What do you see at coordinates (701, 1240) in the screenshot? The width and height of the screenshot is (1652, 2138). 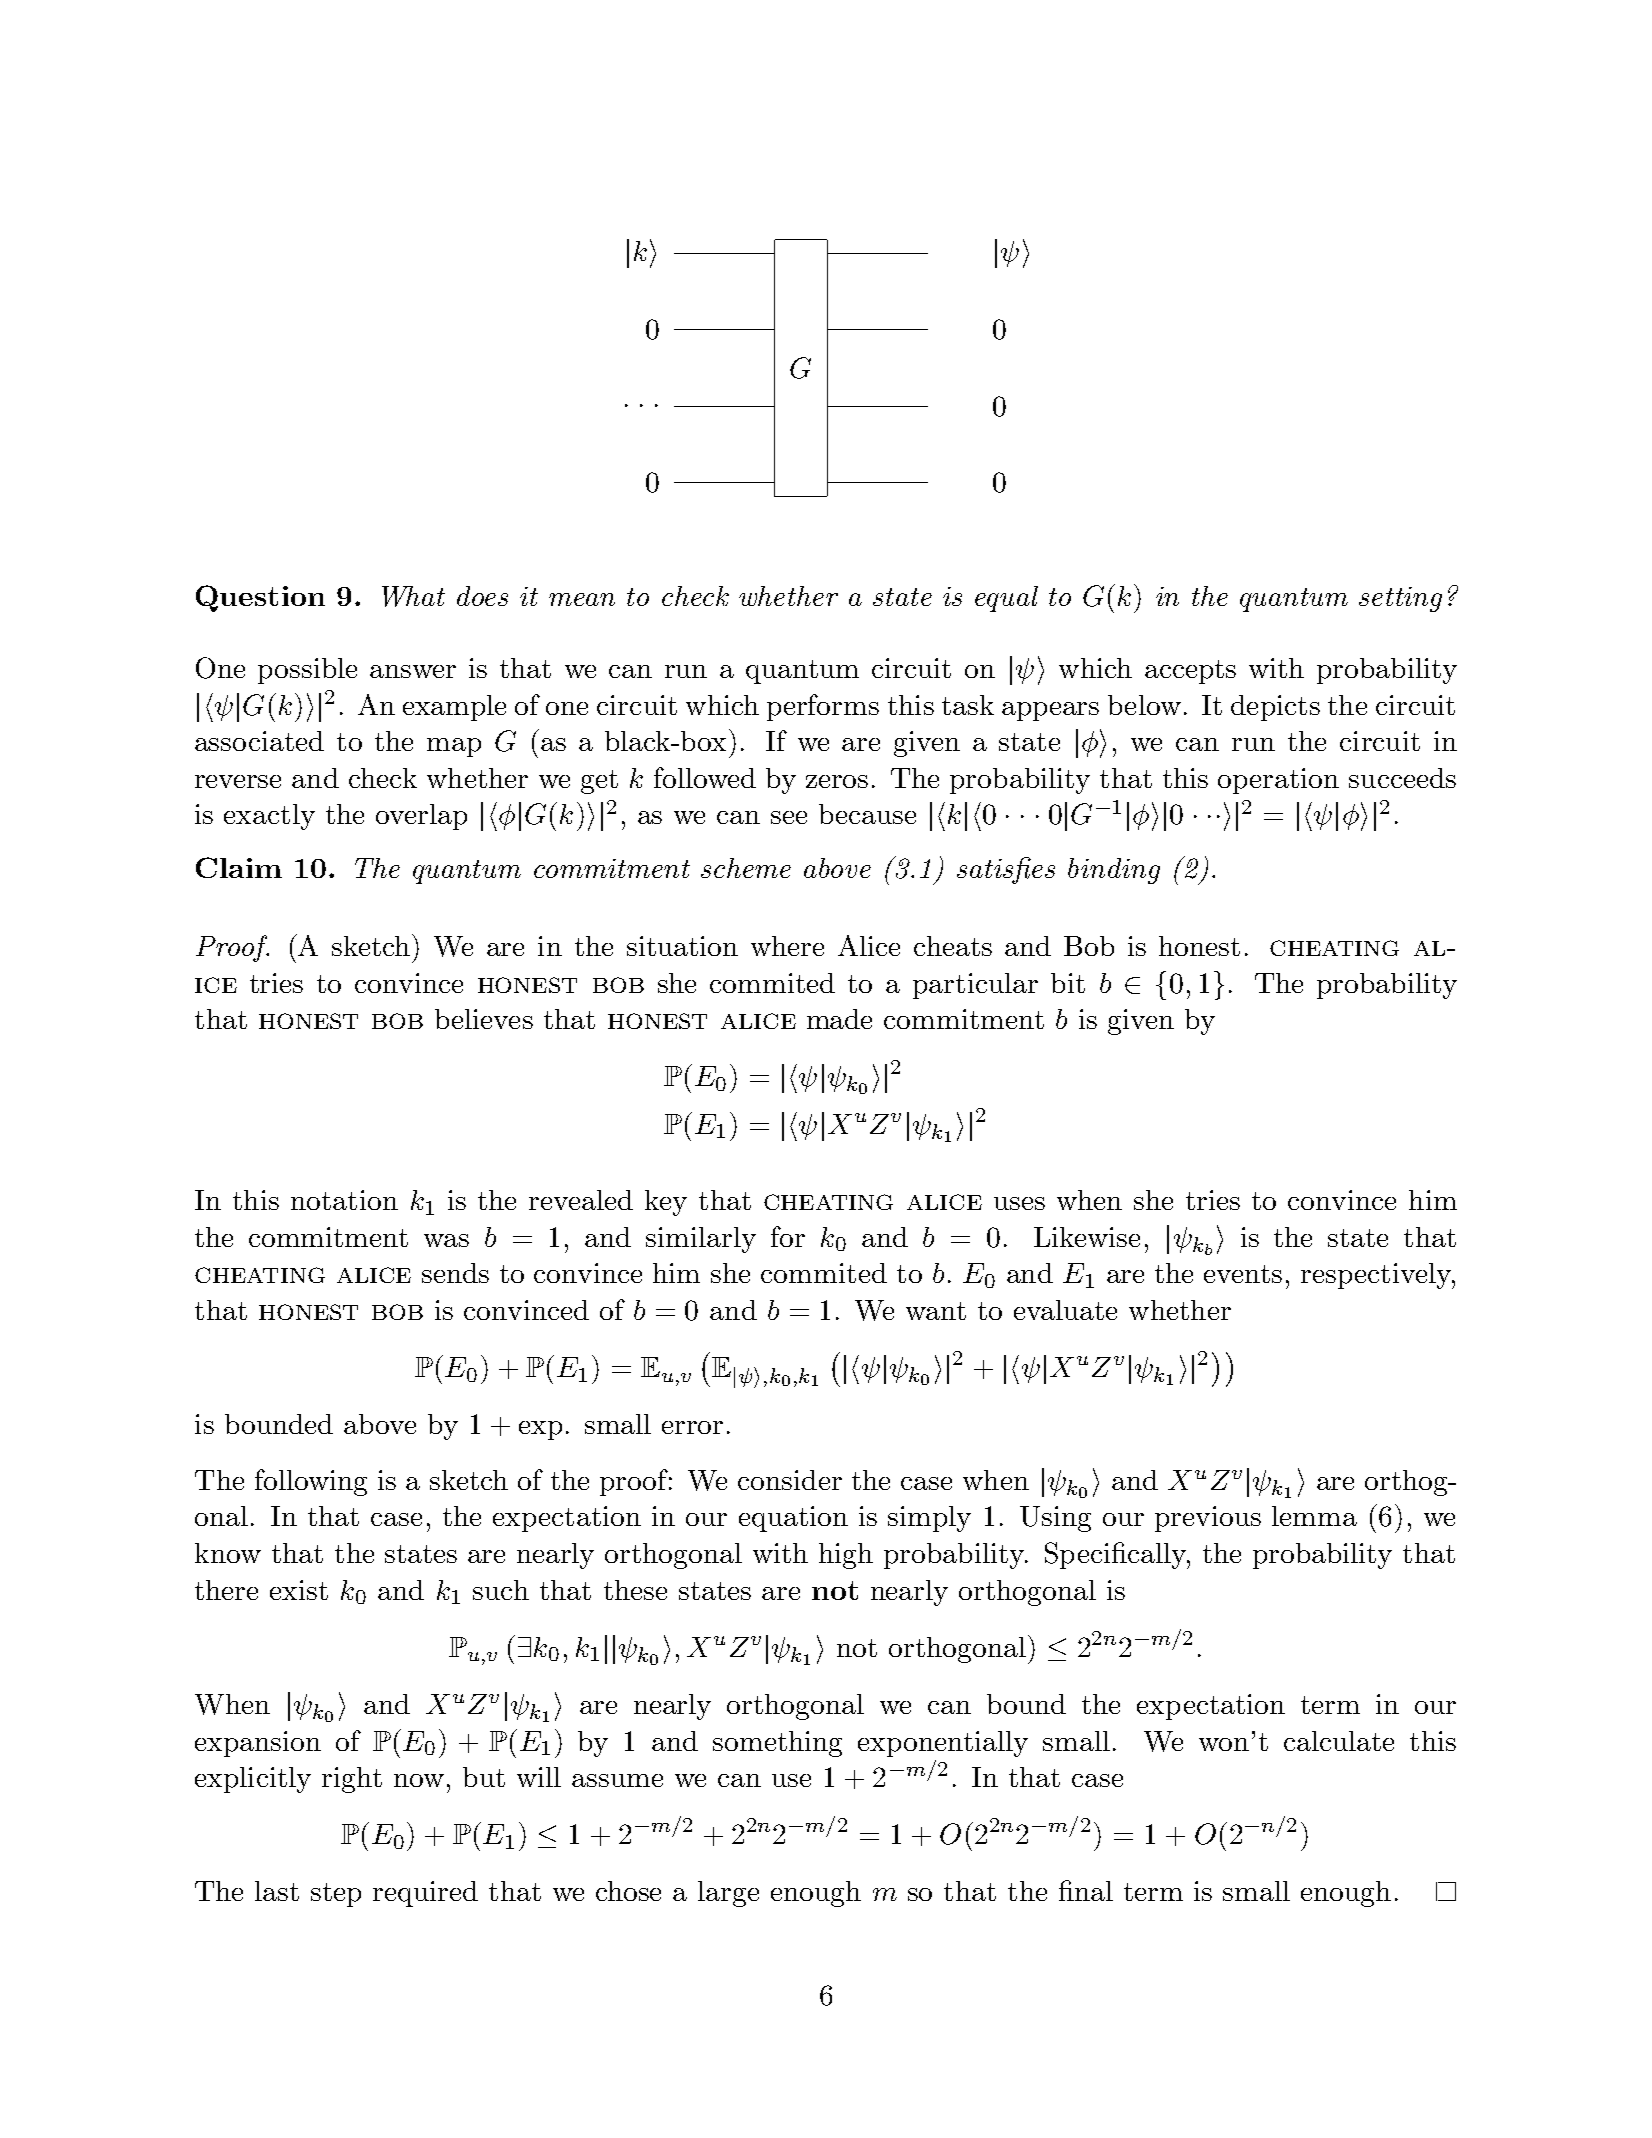 I see `similarly` at bounding box center [701, 1240].
